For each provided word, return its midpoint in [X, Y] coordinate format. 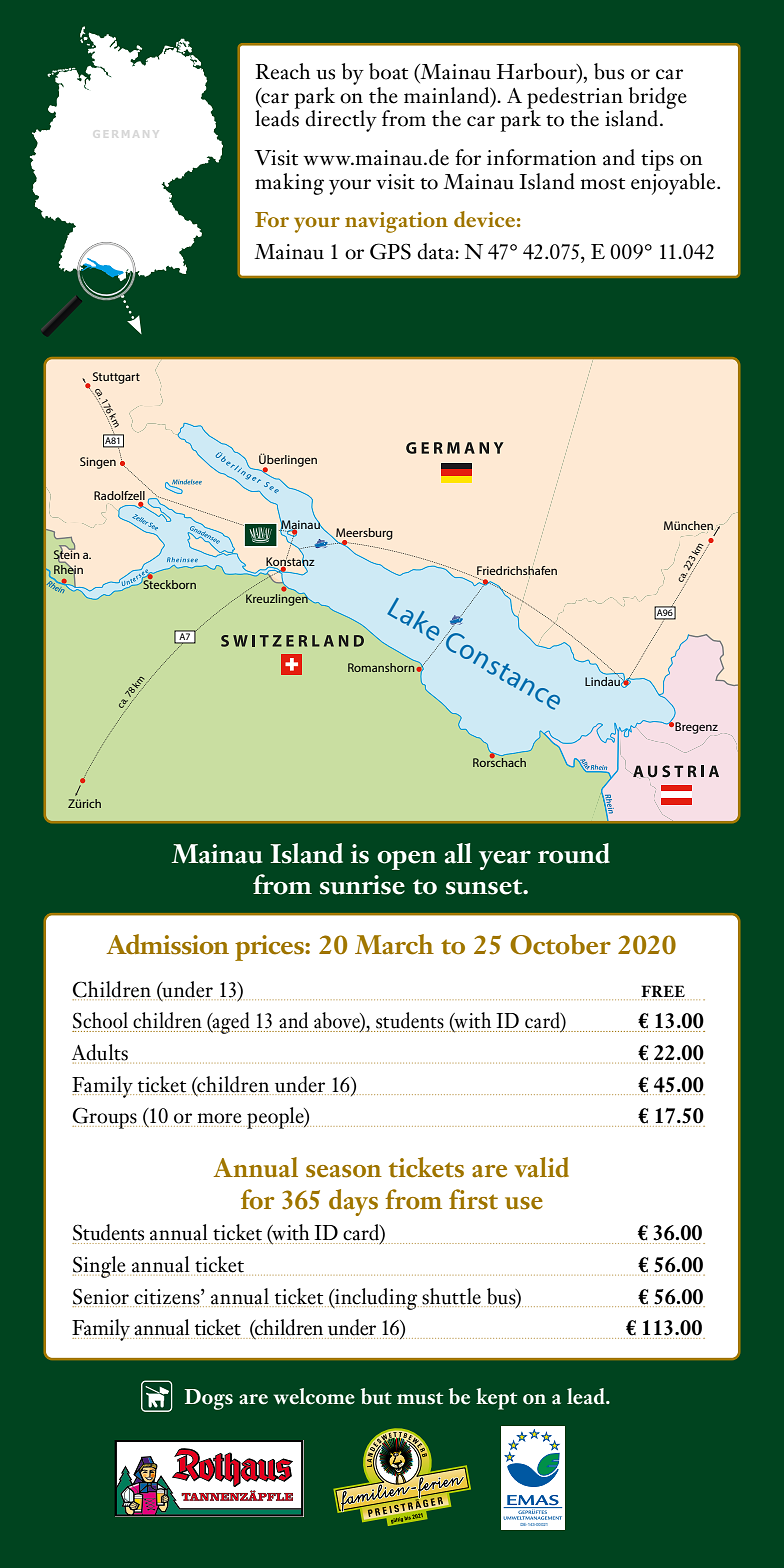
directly [341, 121]
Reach [282, 71]
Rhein [68, 569]
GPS [390, 251]
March [394, 944]
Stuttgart [116, 378]
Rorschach [499, 761]
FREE [663, 991]
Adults [100, 1053]
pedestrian [575, 99]
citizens [168, 1297]
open [407, 860]
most [603, 184]
